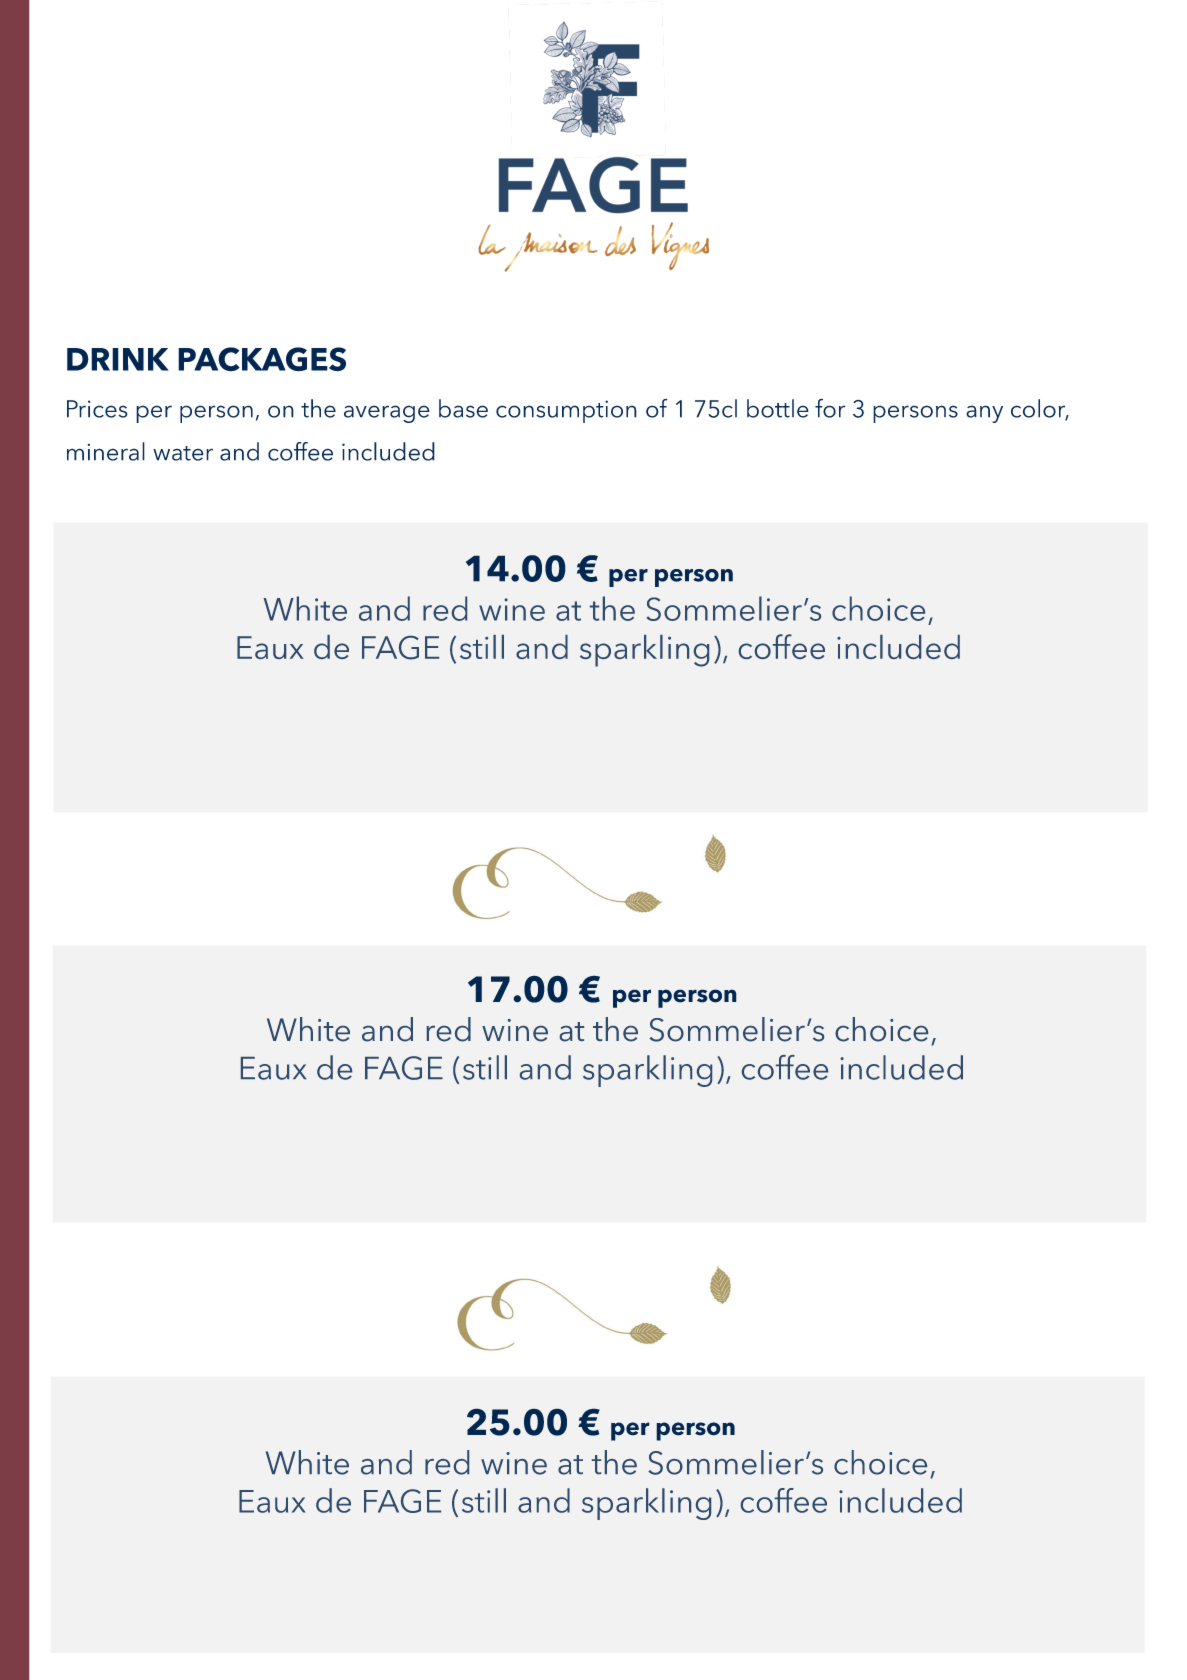 This screenshot has height=1680, width=1187. What do you see at coordinates (118, 359) in the screenshot?
I see `DRINK` at bounding box center [118, 359].
